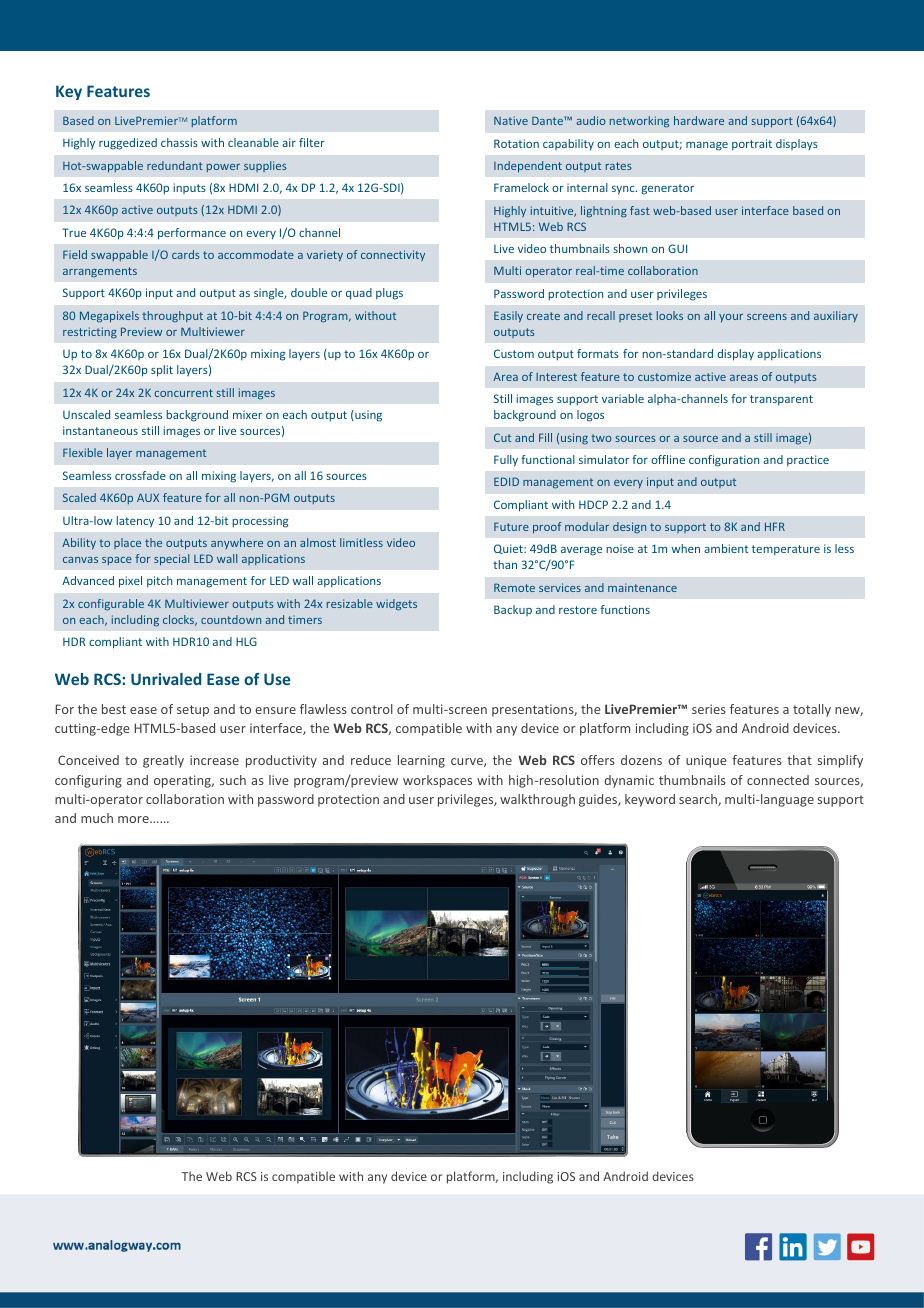  Describe the element at coordinates (511, 526) in the screenshot. I see `Future` at that location.
